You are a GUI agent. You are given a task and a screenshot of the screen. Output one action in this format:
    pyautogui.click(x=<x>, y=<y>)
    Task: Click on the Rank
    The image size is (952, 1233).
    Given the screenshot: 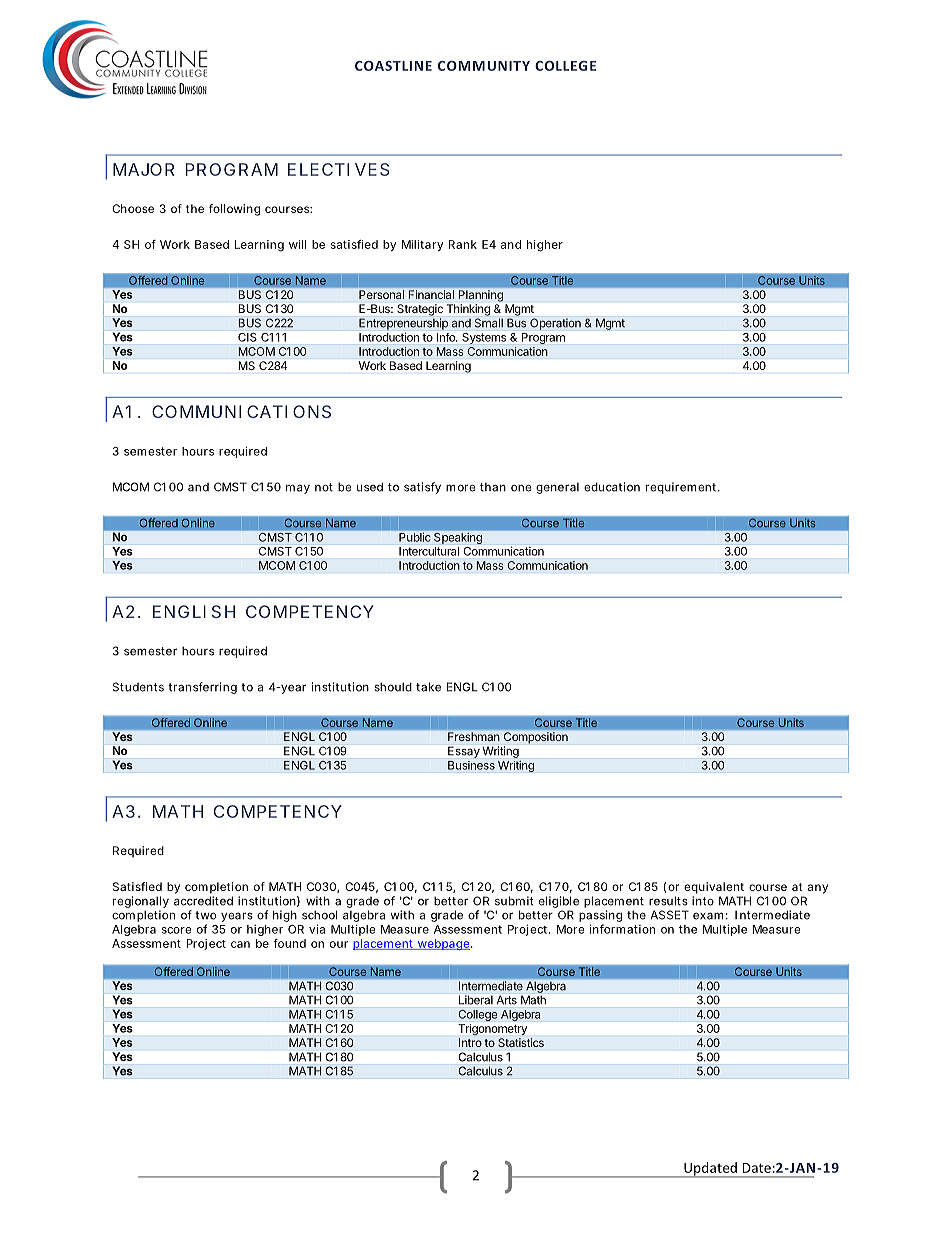 What is the action you would take?
    pyautogui.click(x=462, y=244)
